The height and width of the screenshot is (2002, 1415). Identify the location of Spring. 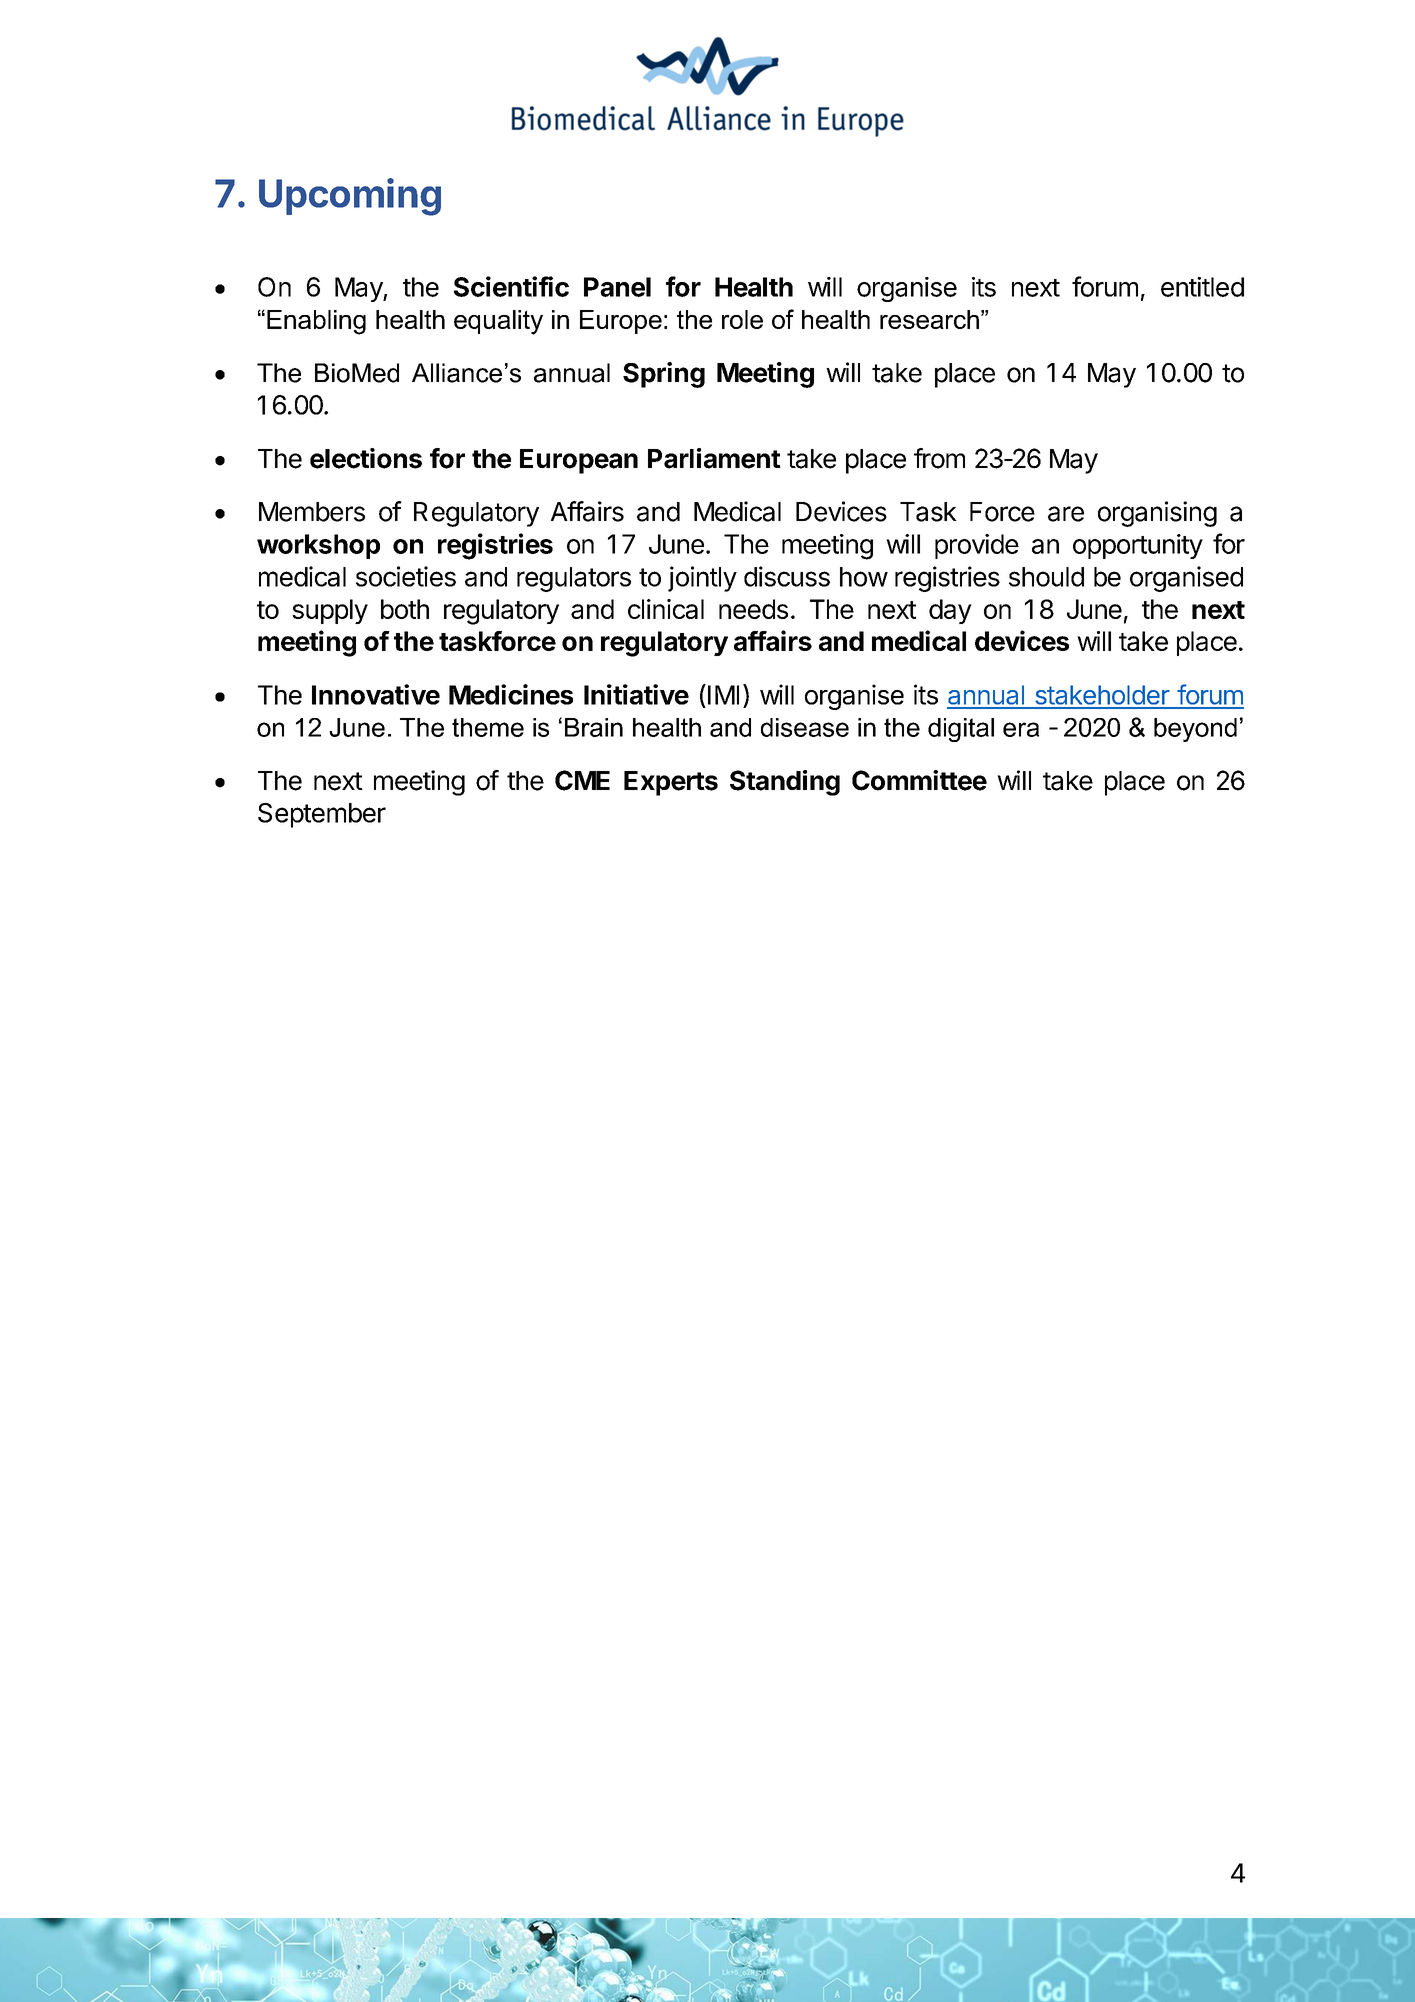
(664, 375).
